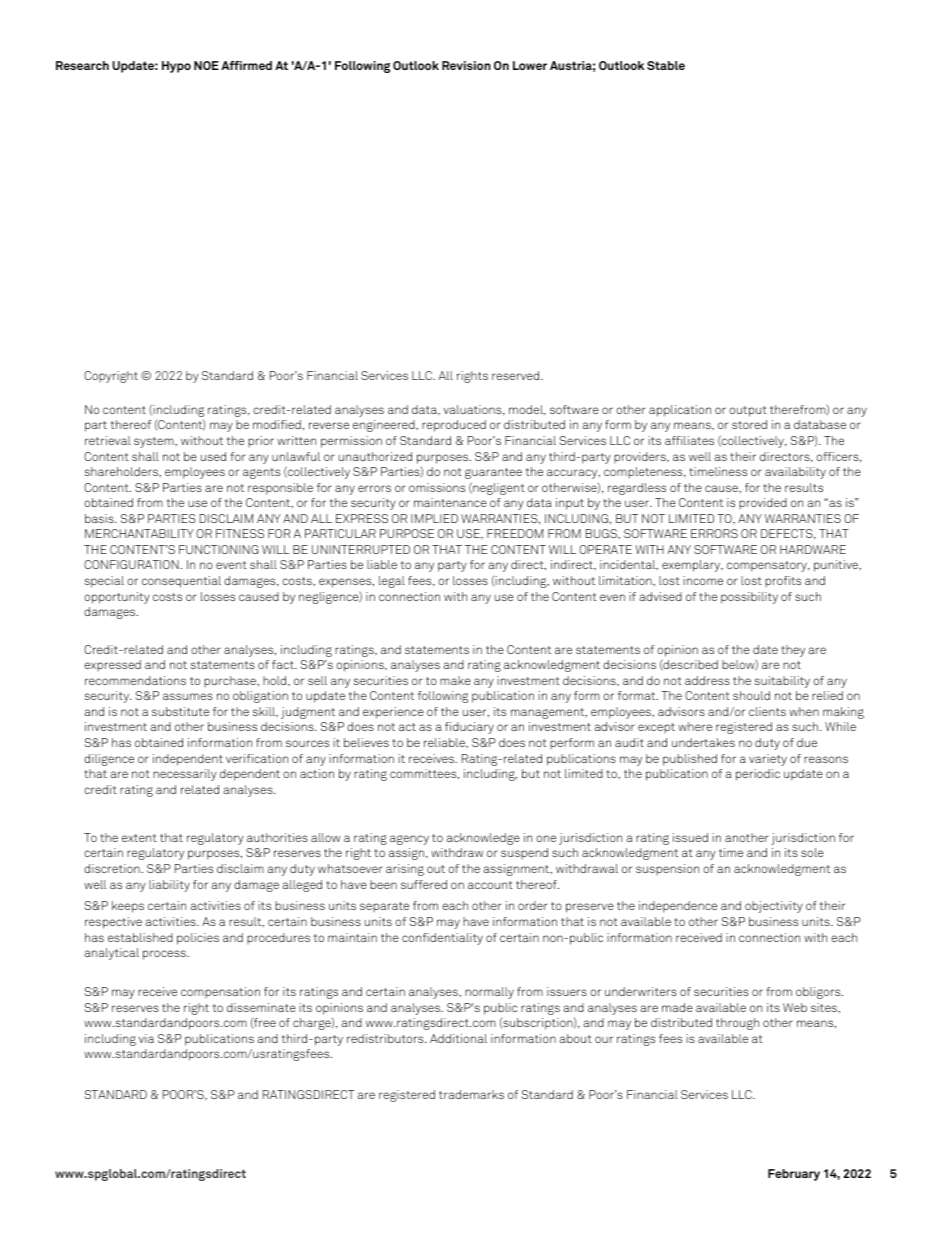  I want to click on reserved, so click(517, 375).
